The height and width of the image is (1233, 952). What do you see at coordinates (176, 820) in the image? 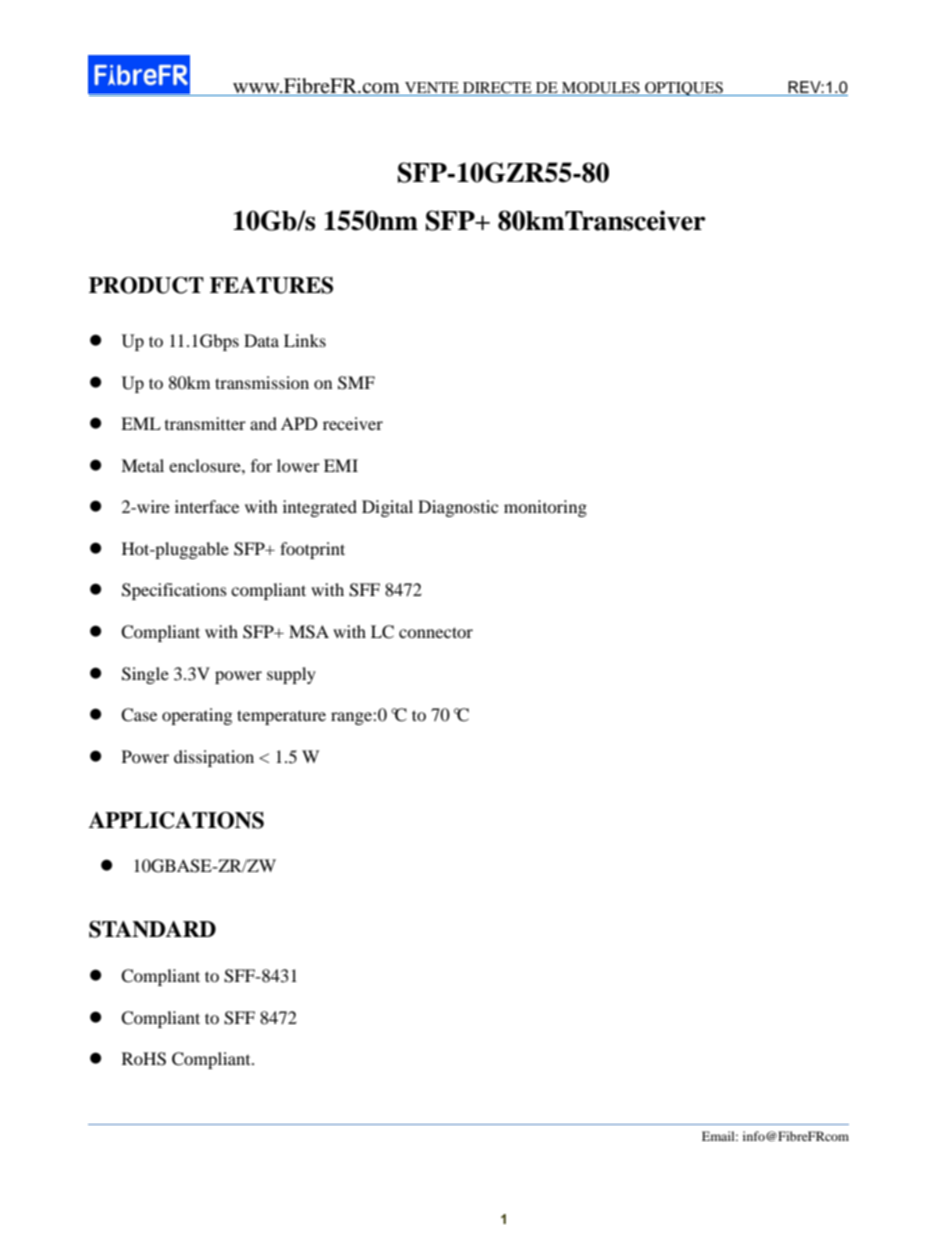
I see `APPLICATIONS` at bounding box center [176, 820].
